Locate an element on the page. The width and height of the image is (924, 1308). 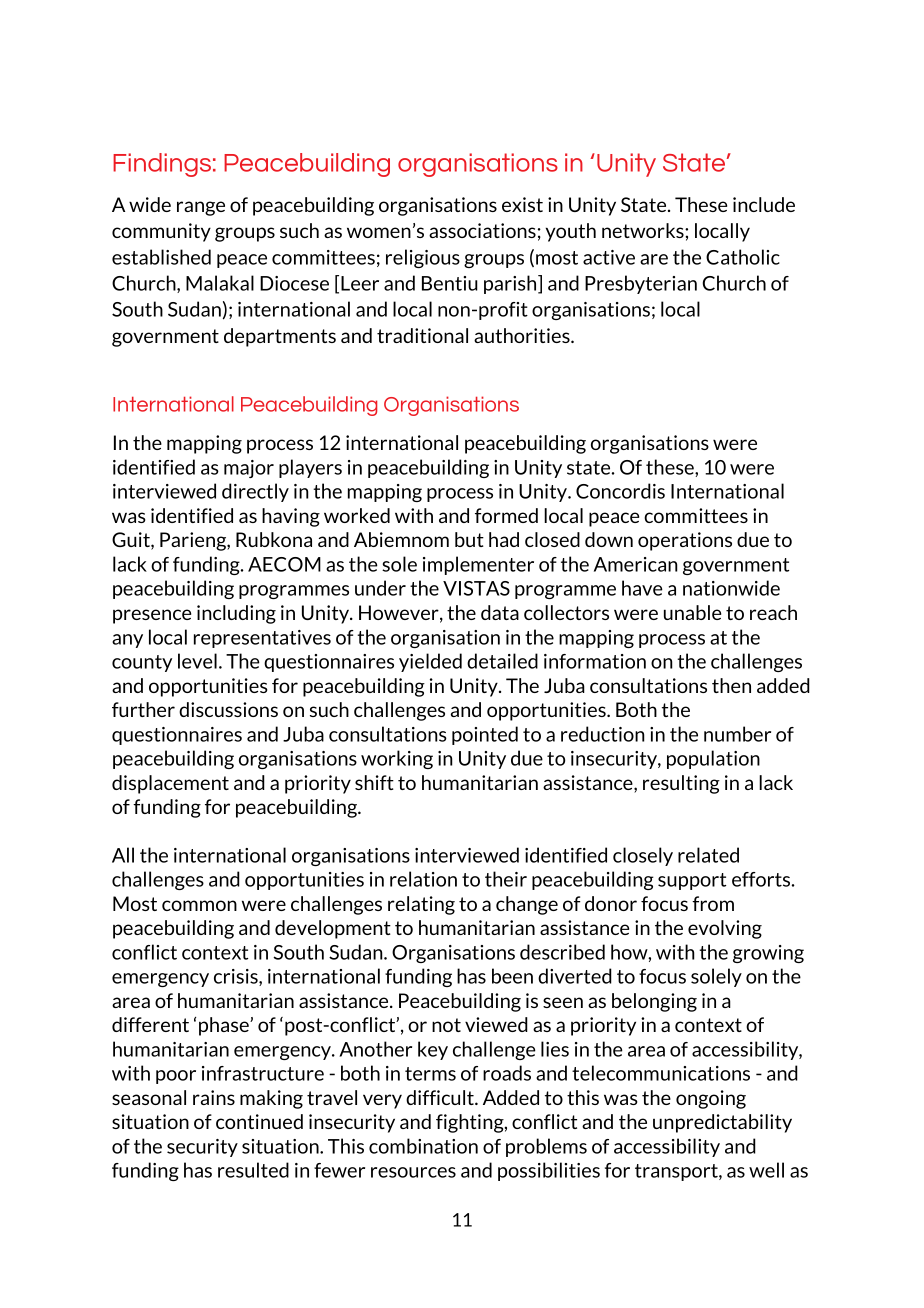
major is located at coordinates (249, 469).
